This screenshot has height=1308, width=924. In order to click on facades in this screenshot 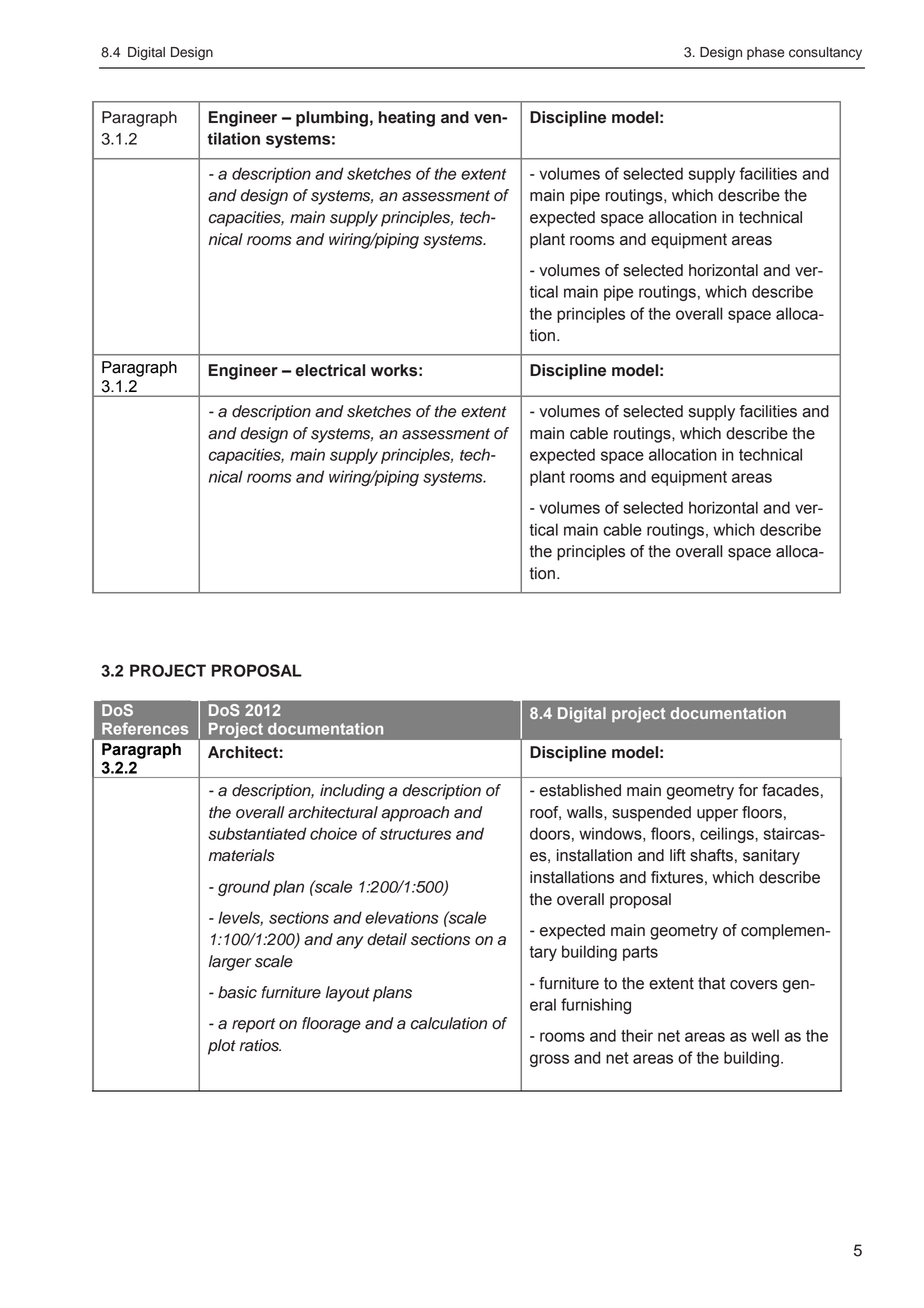, I will do `click(790, 790)`.
